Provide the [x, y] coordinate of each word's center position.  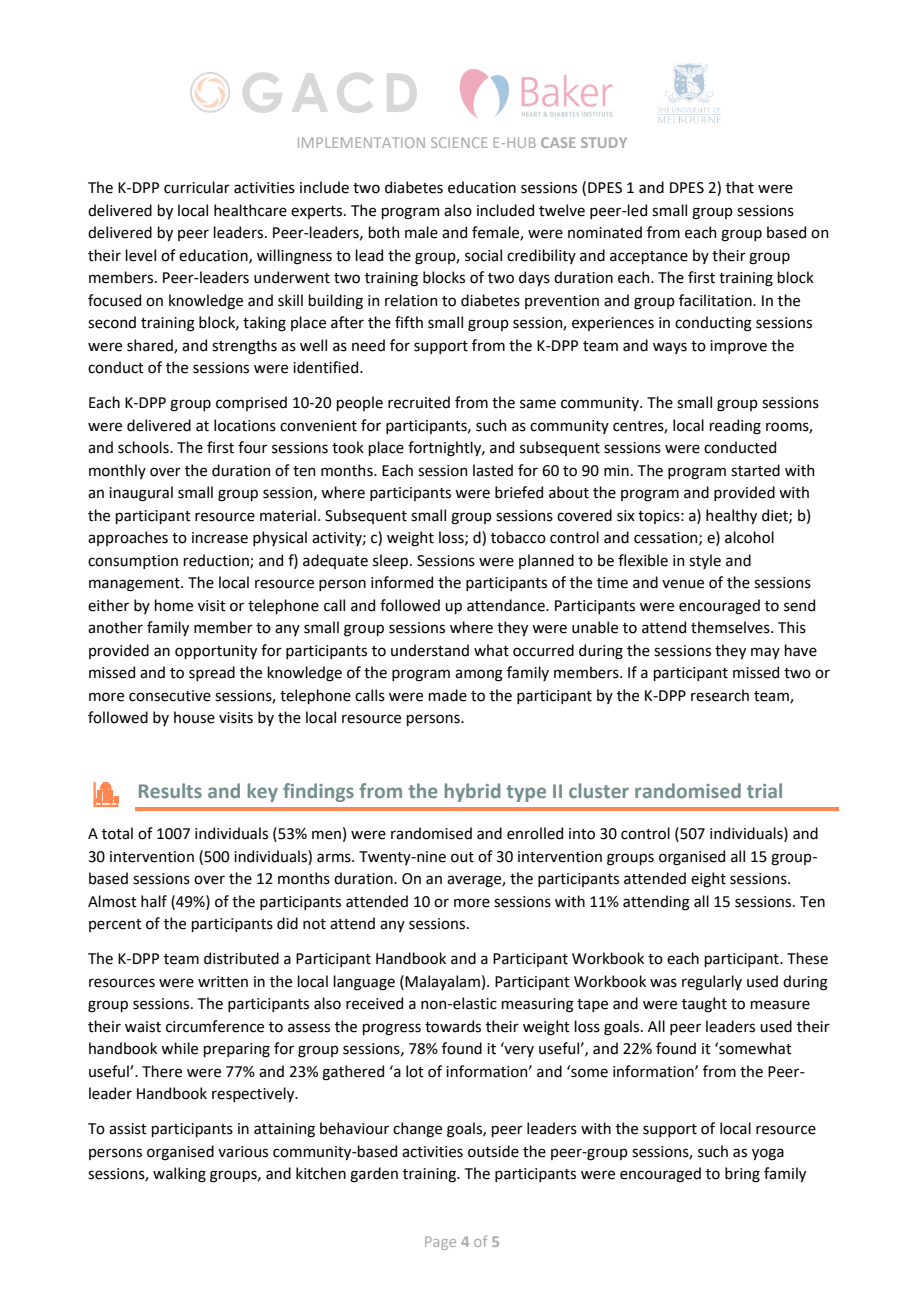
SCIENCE [459, 142]
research [720, 695]
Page [440, 1243]
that [740, 187]
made [447, 695]
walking [179, 1175]
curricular [197, 187]
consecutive [170, 696]
